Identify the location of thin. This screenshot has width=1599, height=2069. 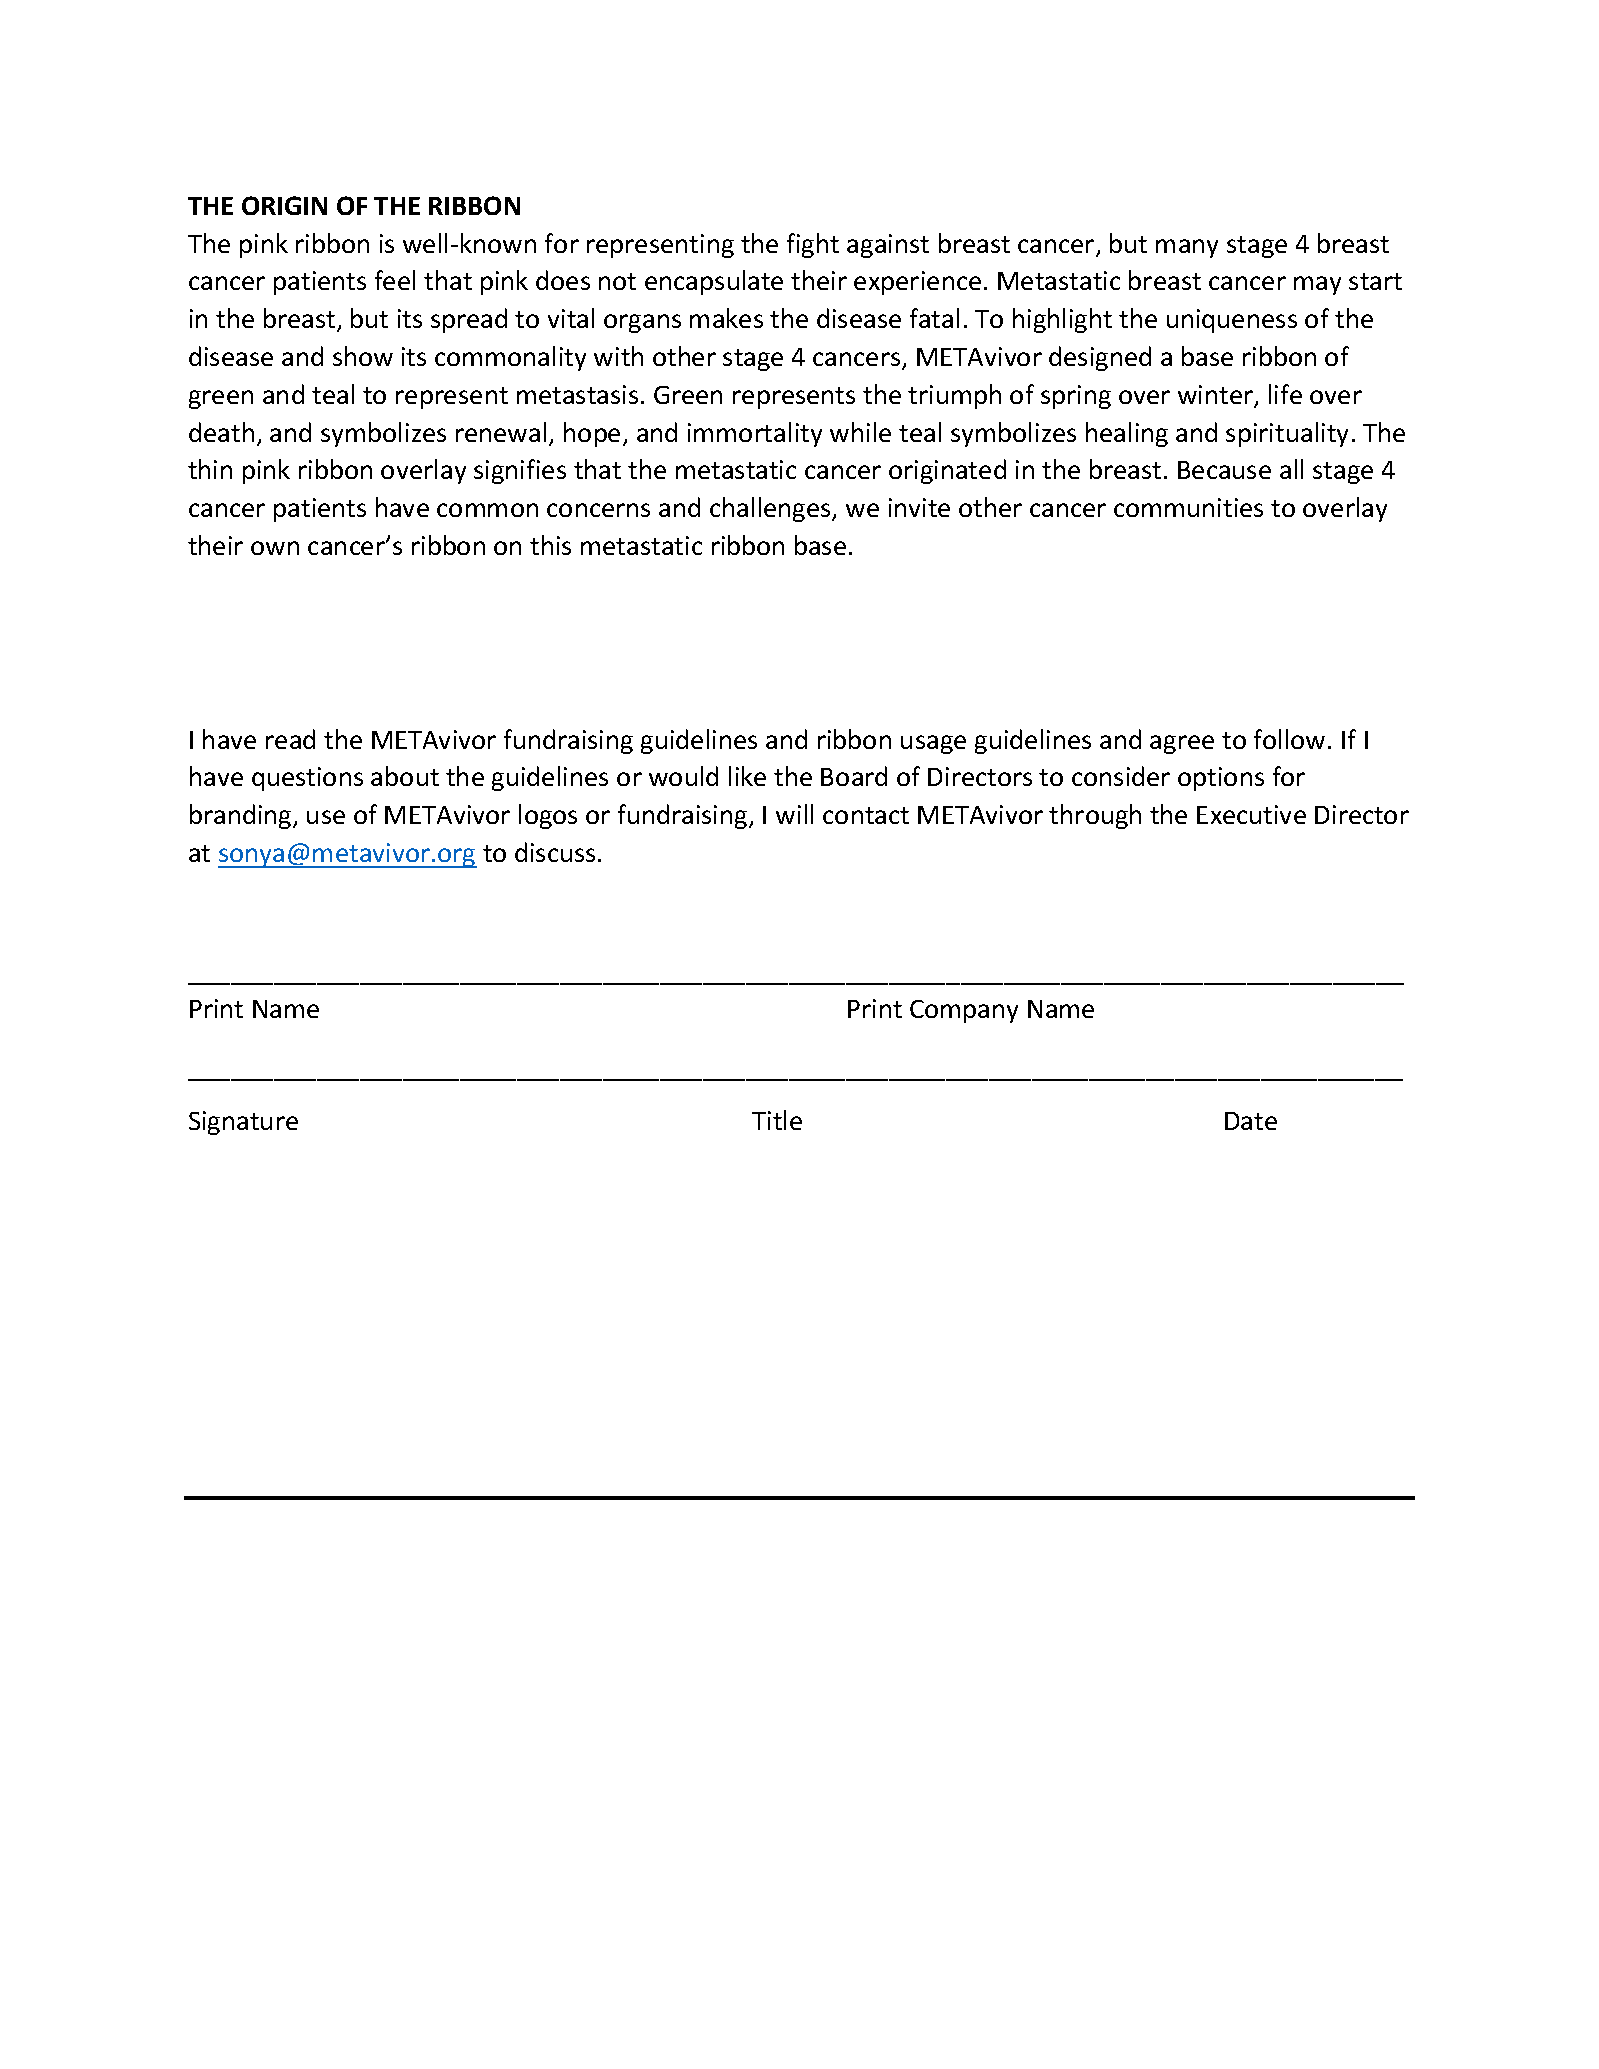
(210, 469).
